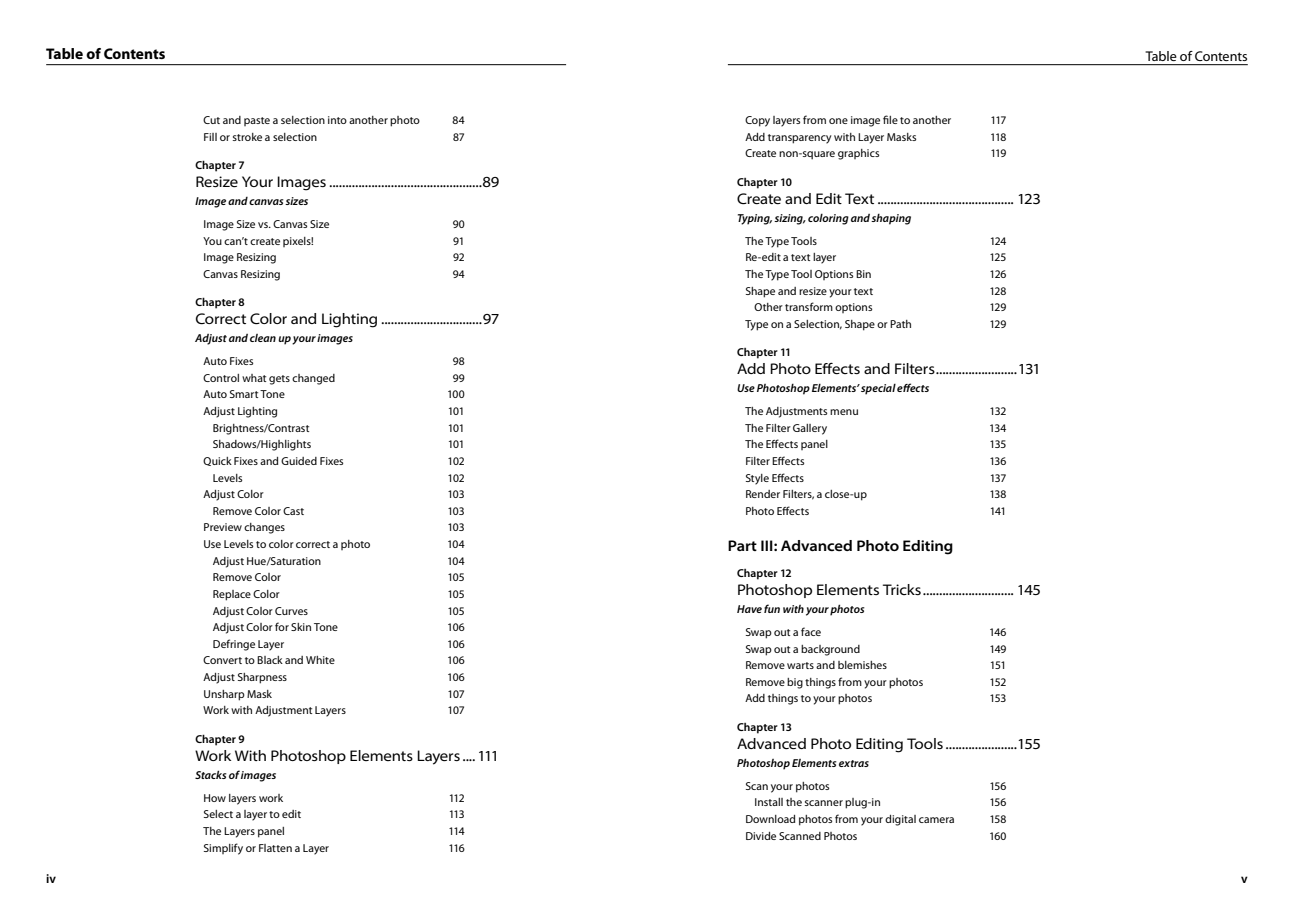 Image resolution: width=1294 pixels, height=924 pixels. I want to click on graphics, so click(858, 154).
